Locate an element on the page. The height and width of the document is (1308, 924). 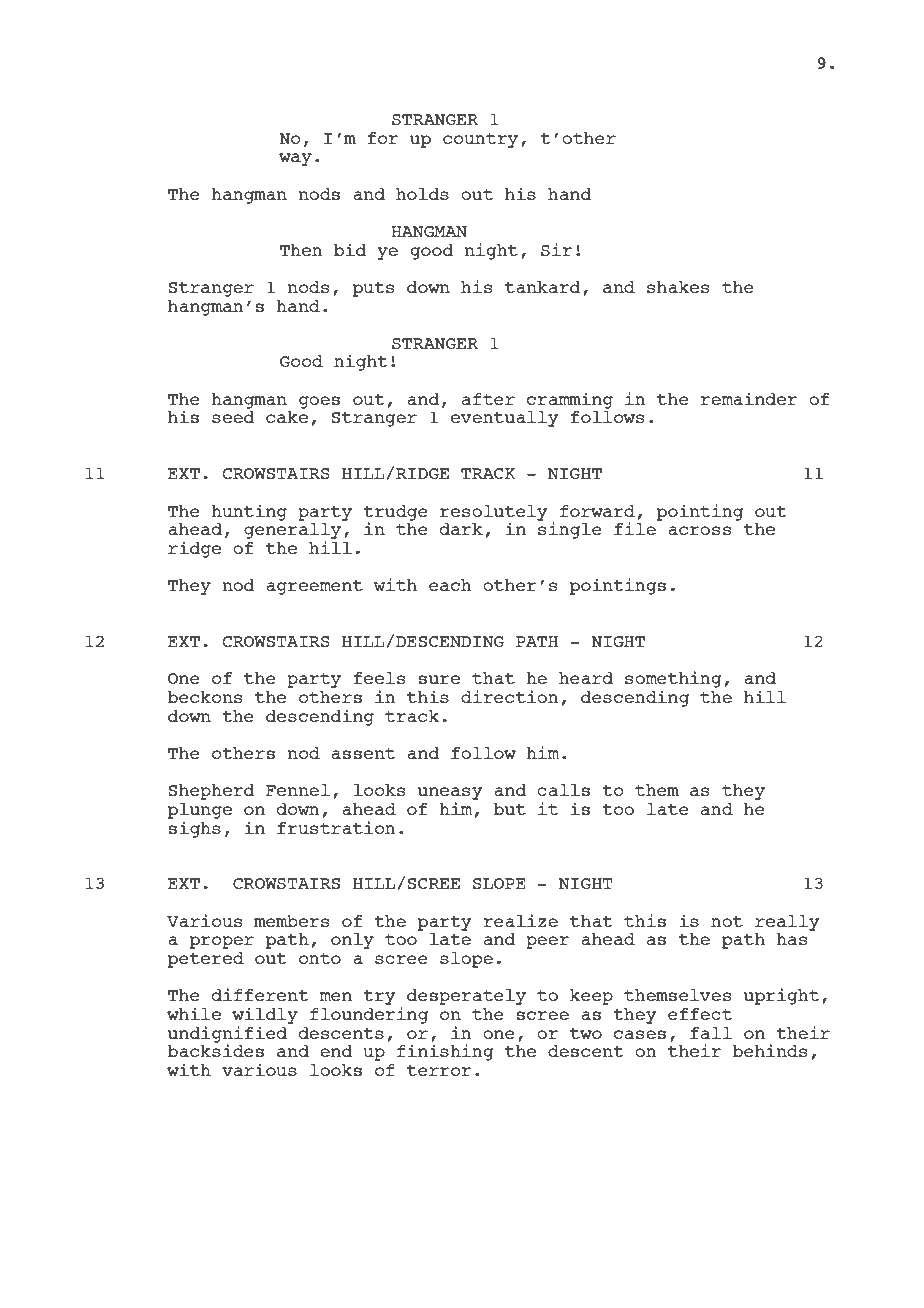
after is located at coordinates (488, 399).
